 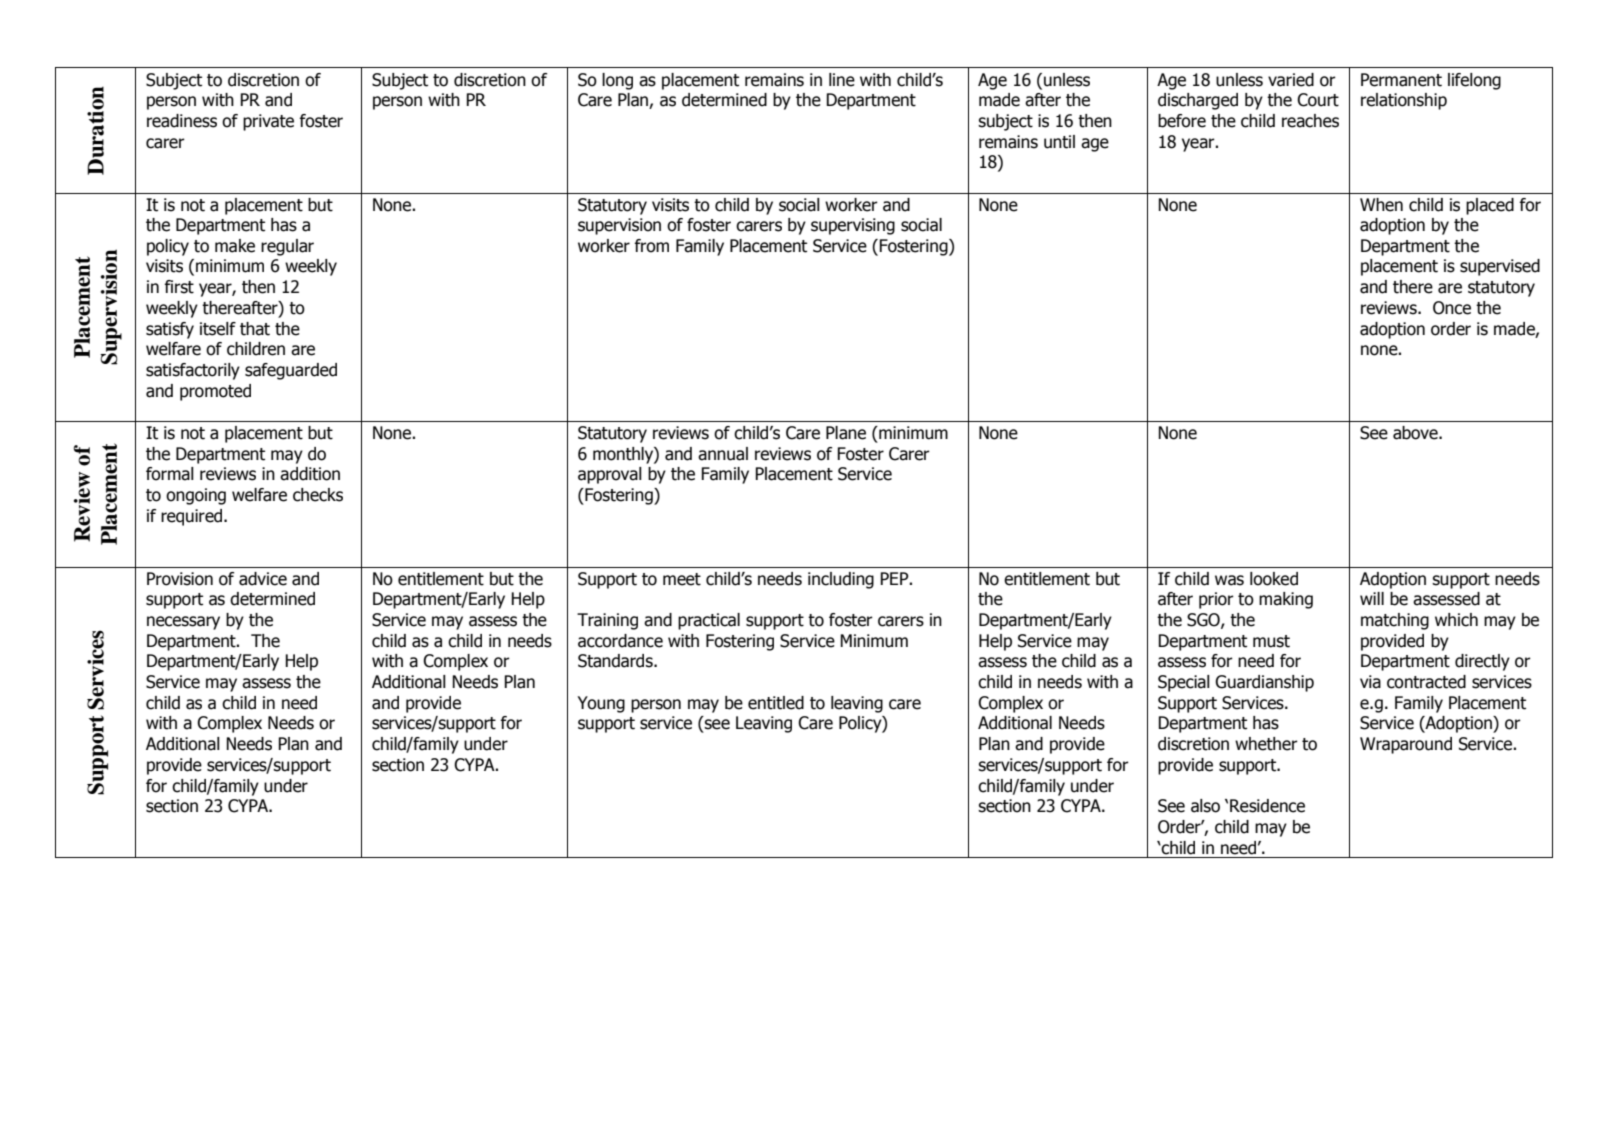 I want to click on that, so click(x=255, y=329).
